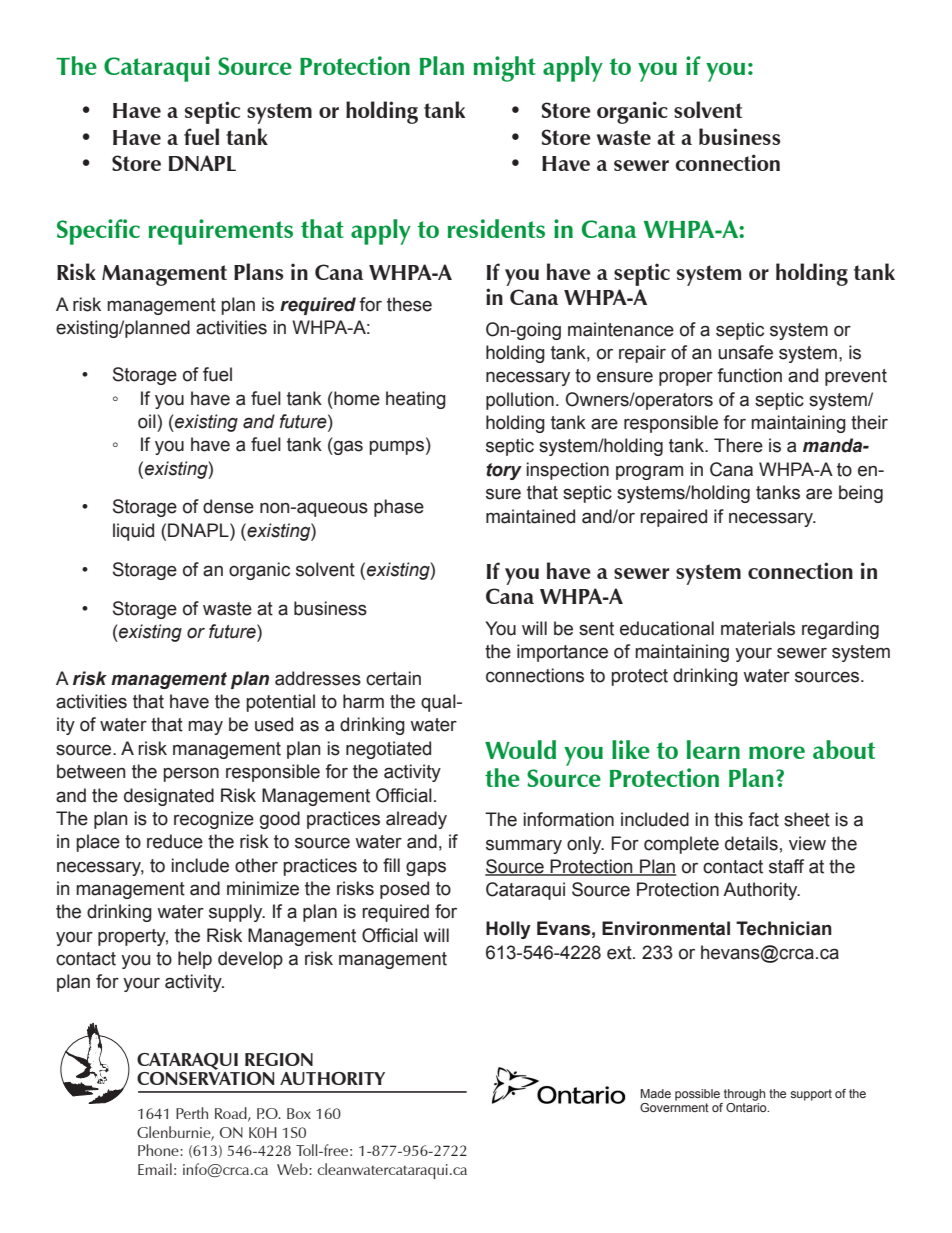  I want to click on oil, so click(147, 421).
